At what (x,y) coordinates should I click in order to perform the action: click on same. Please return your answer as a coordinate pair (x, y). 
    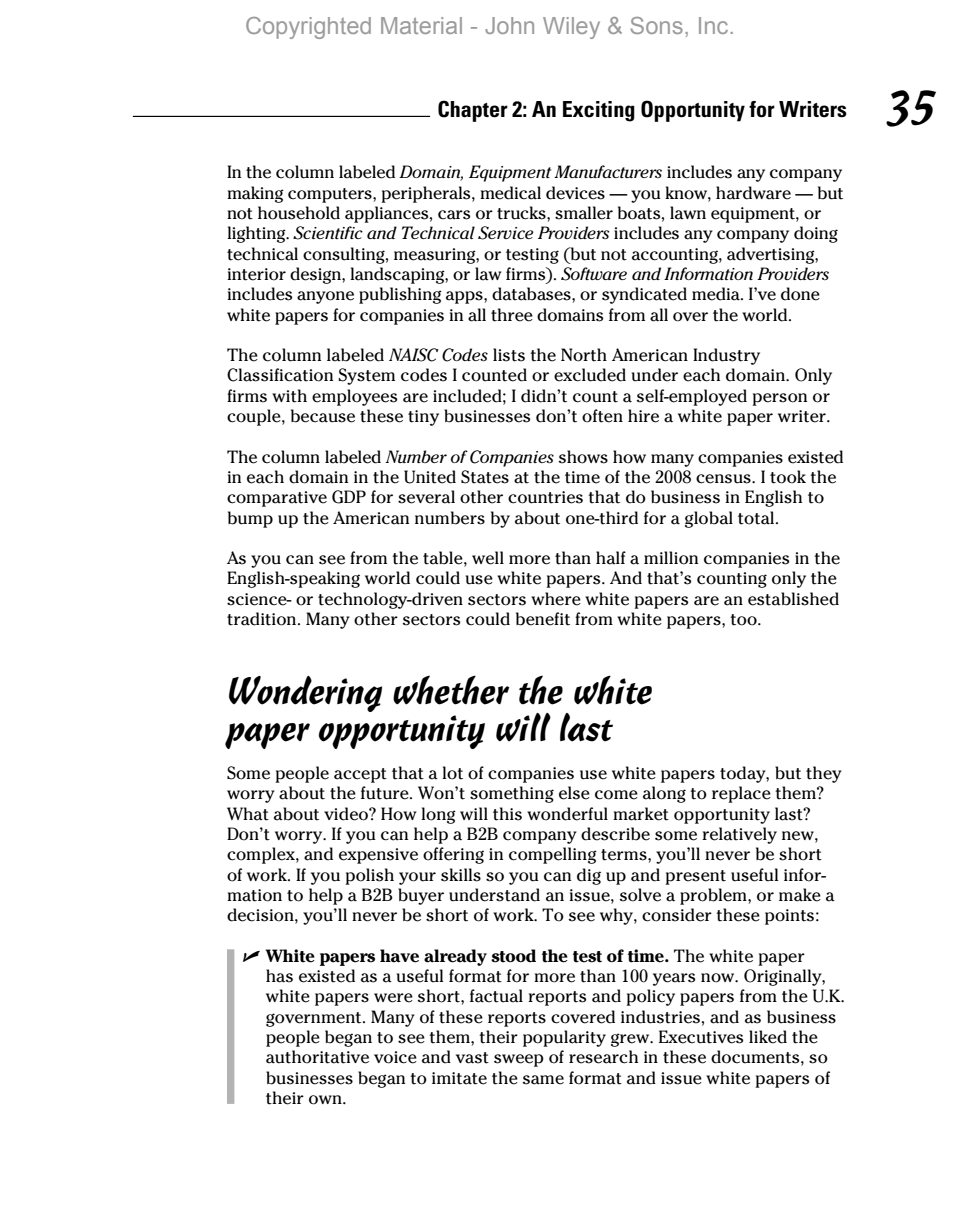
    Looking at the image, I should click on (543, 1080).
